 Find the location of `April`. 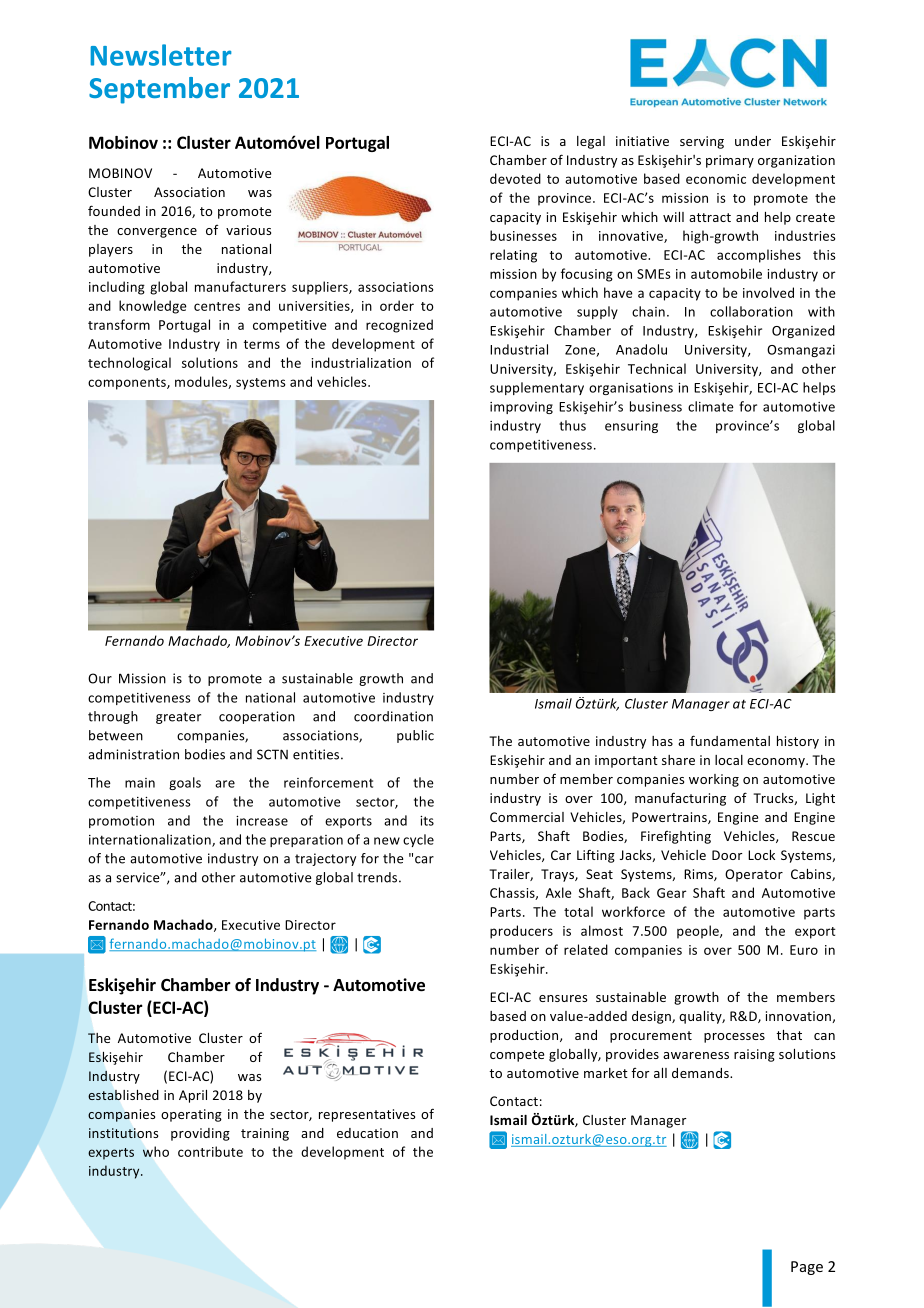

April is located at coordinates (193, 1096).
